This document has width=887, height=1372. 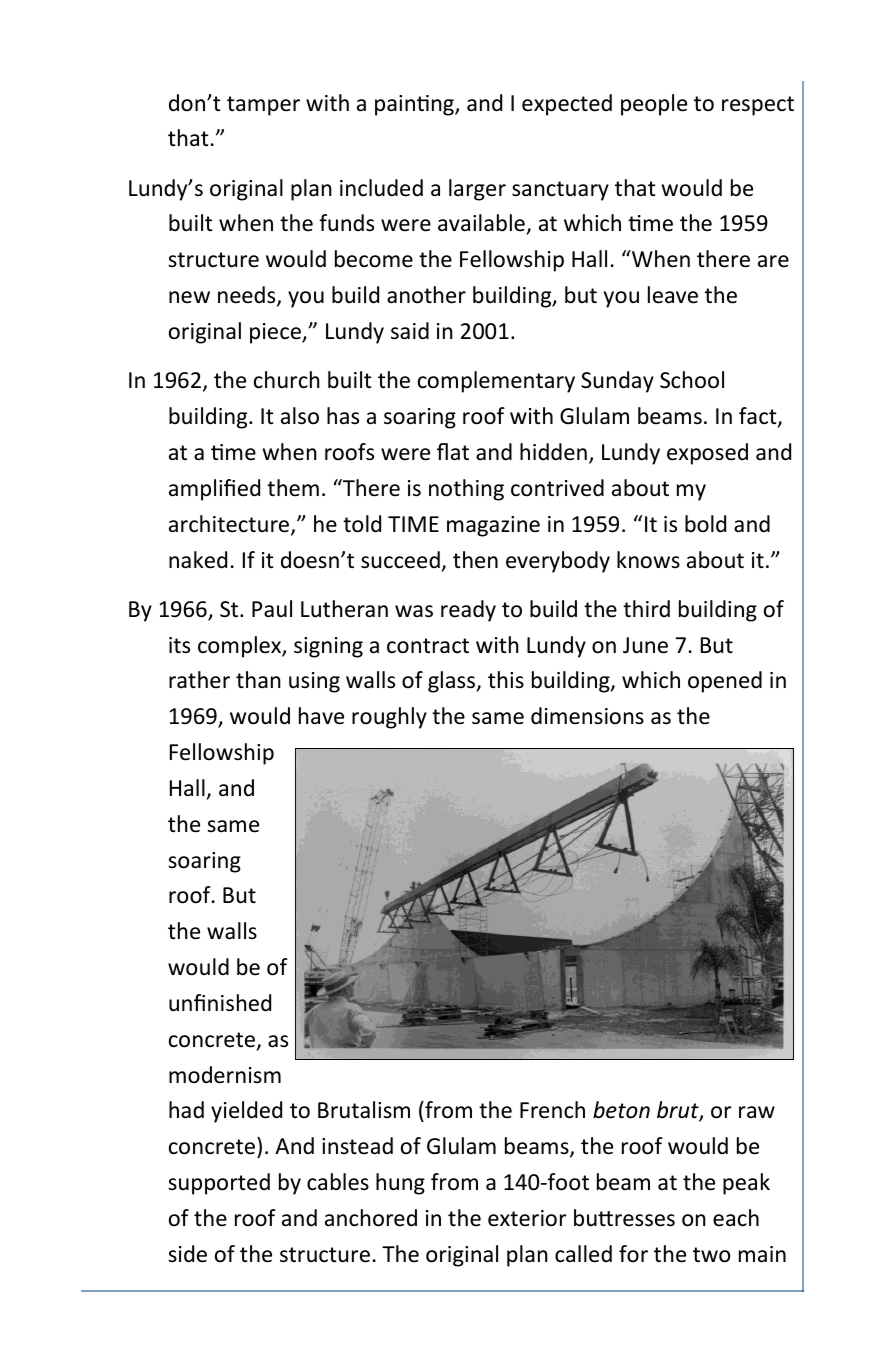 I want to click on each, so click(x=736, y=1218).
